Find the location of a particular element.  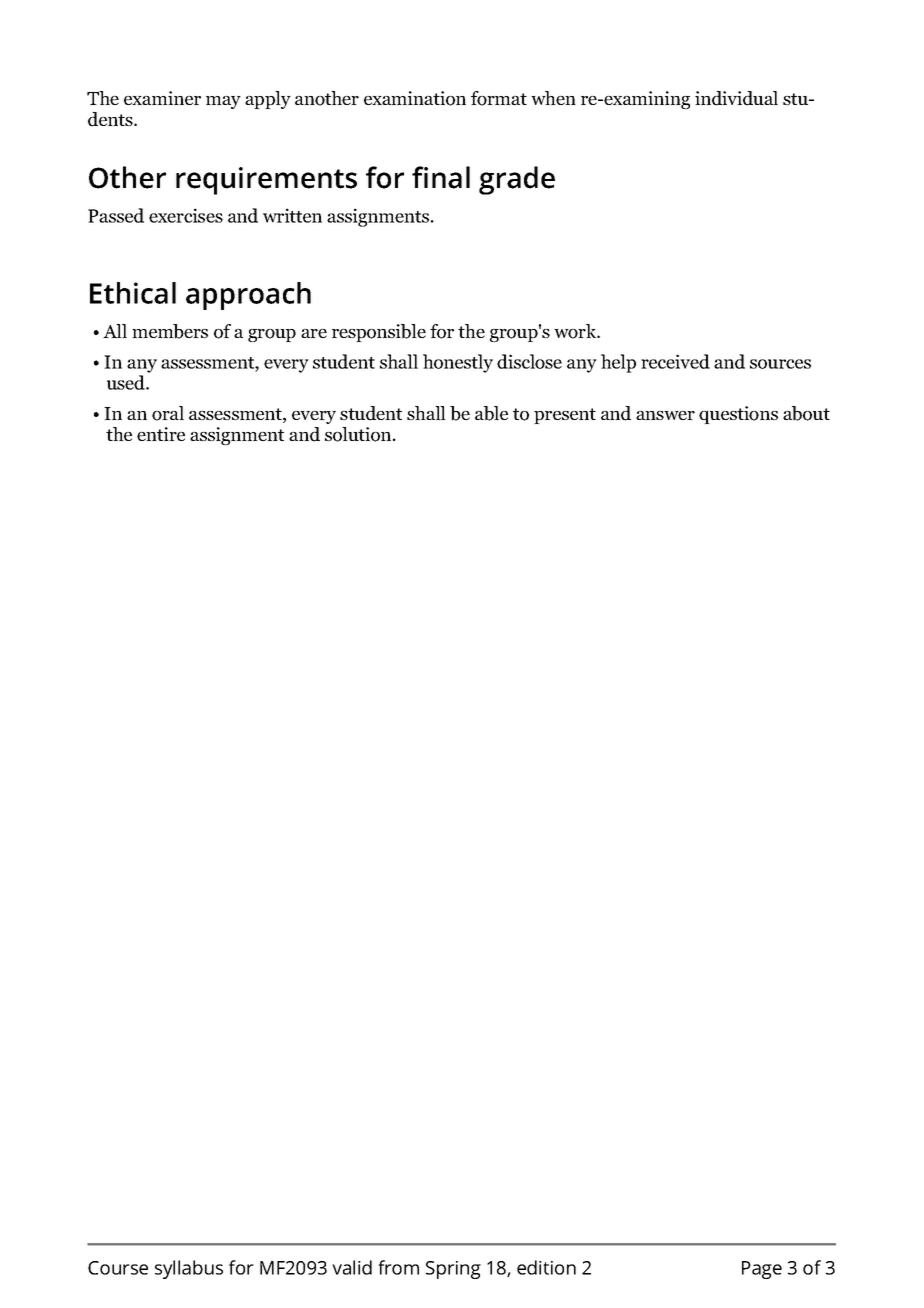

entire is located at coordinates (161, 434).
